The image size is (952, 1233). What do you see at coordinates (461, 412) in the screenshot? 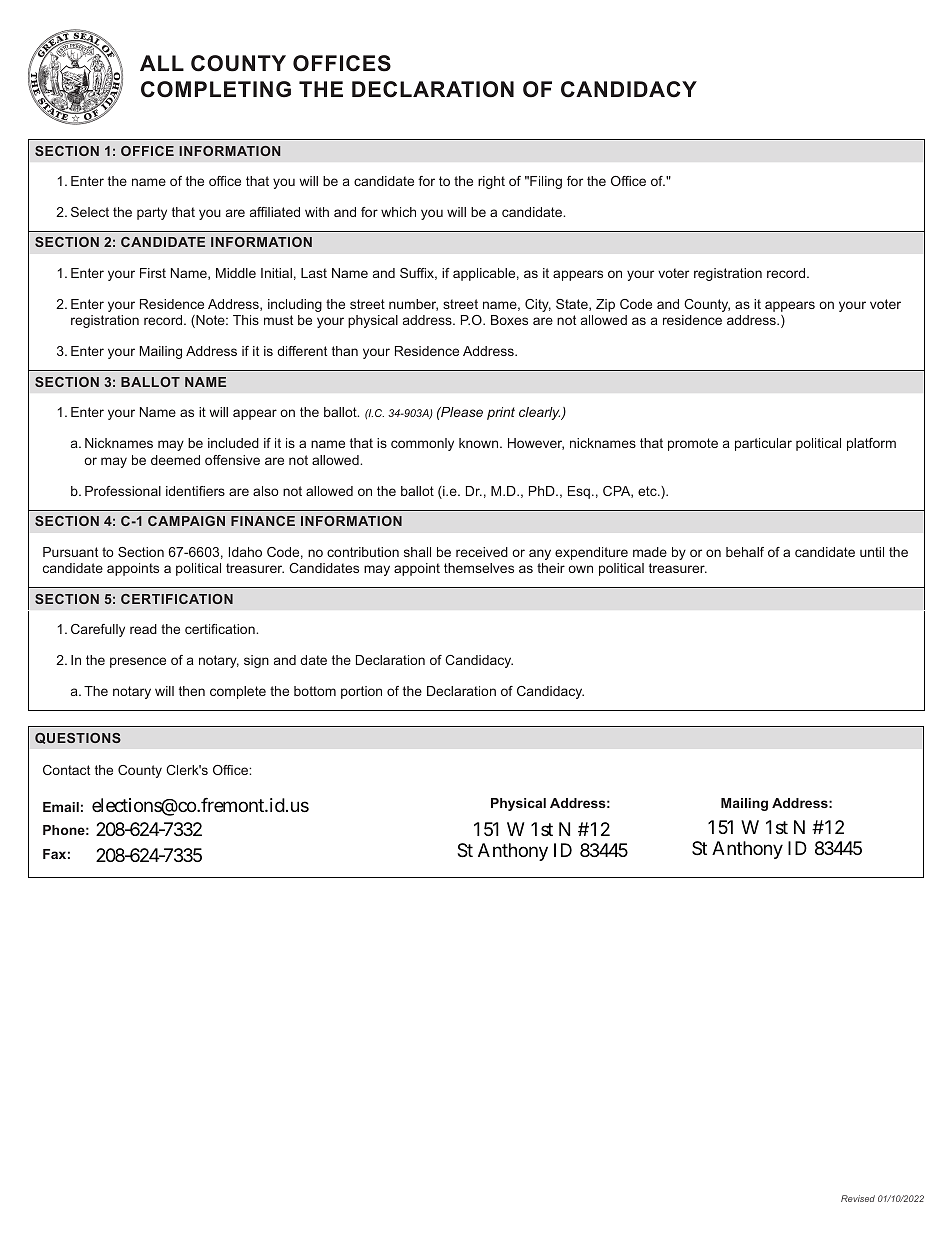
I see `Please` at bounding box center [461, 412].
